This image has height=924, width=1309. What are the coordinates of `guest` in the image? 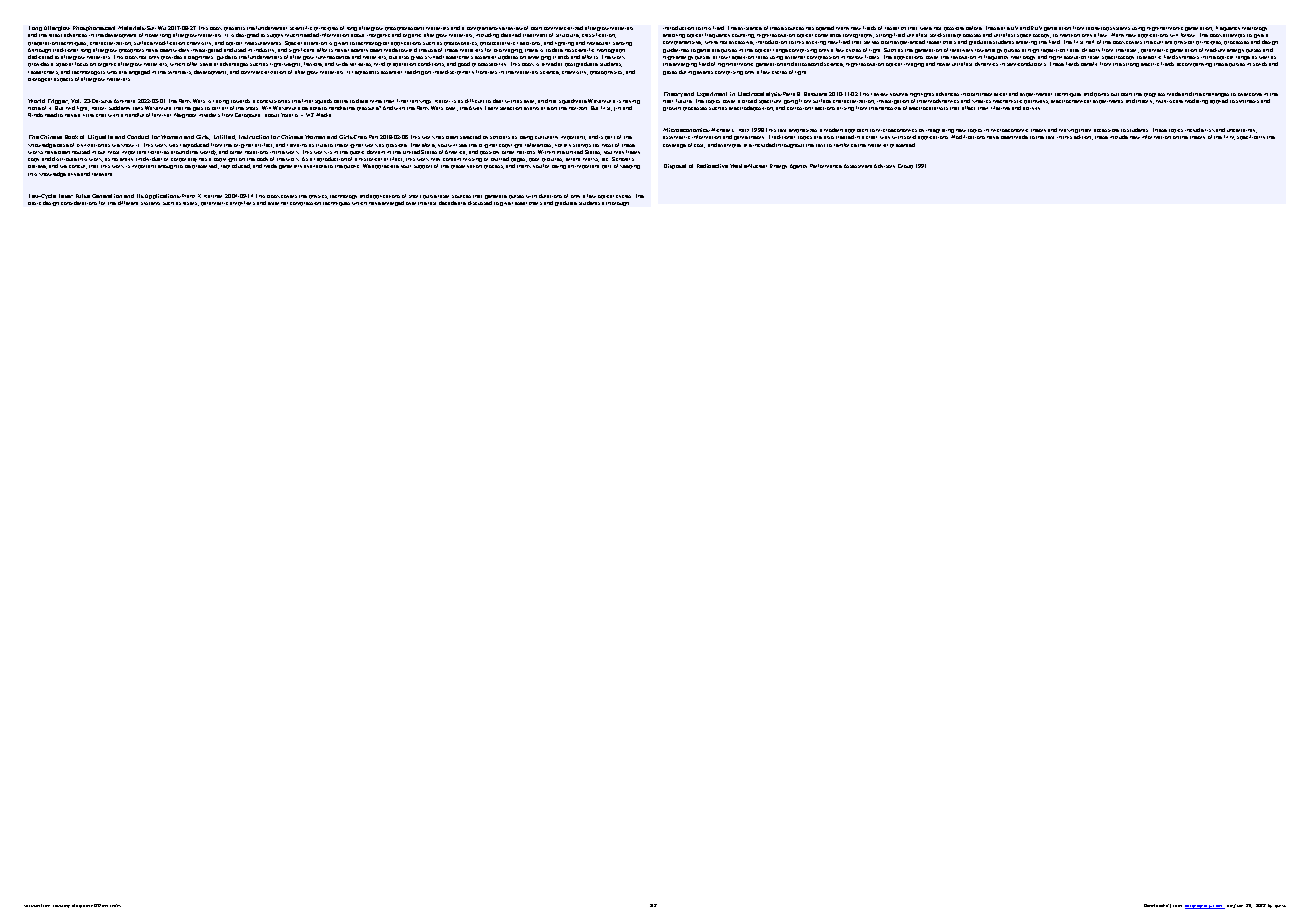 It's located at (1280, 906).
